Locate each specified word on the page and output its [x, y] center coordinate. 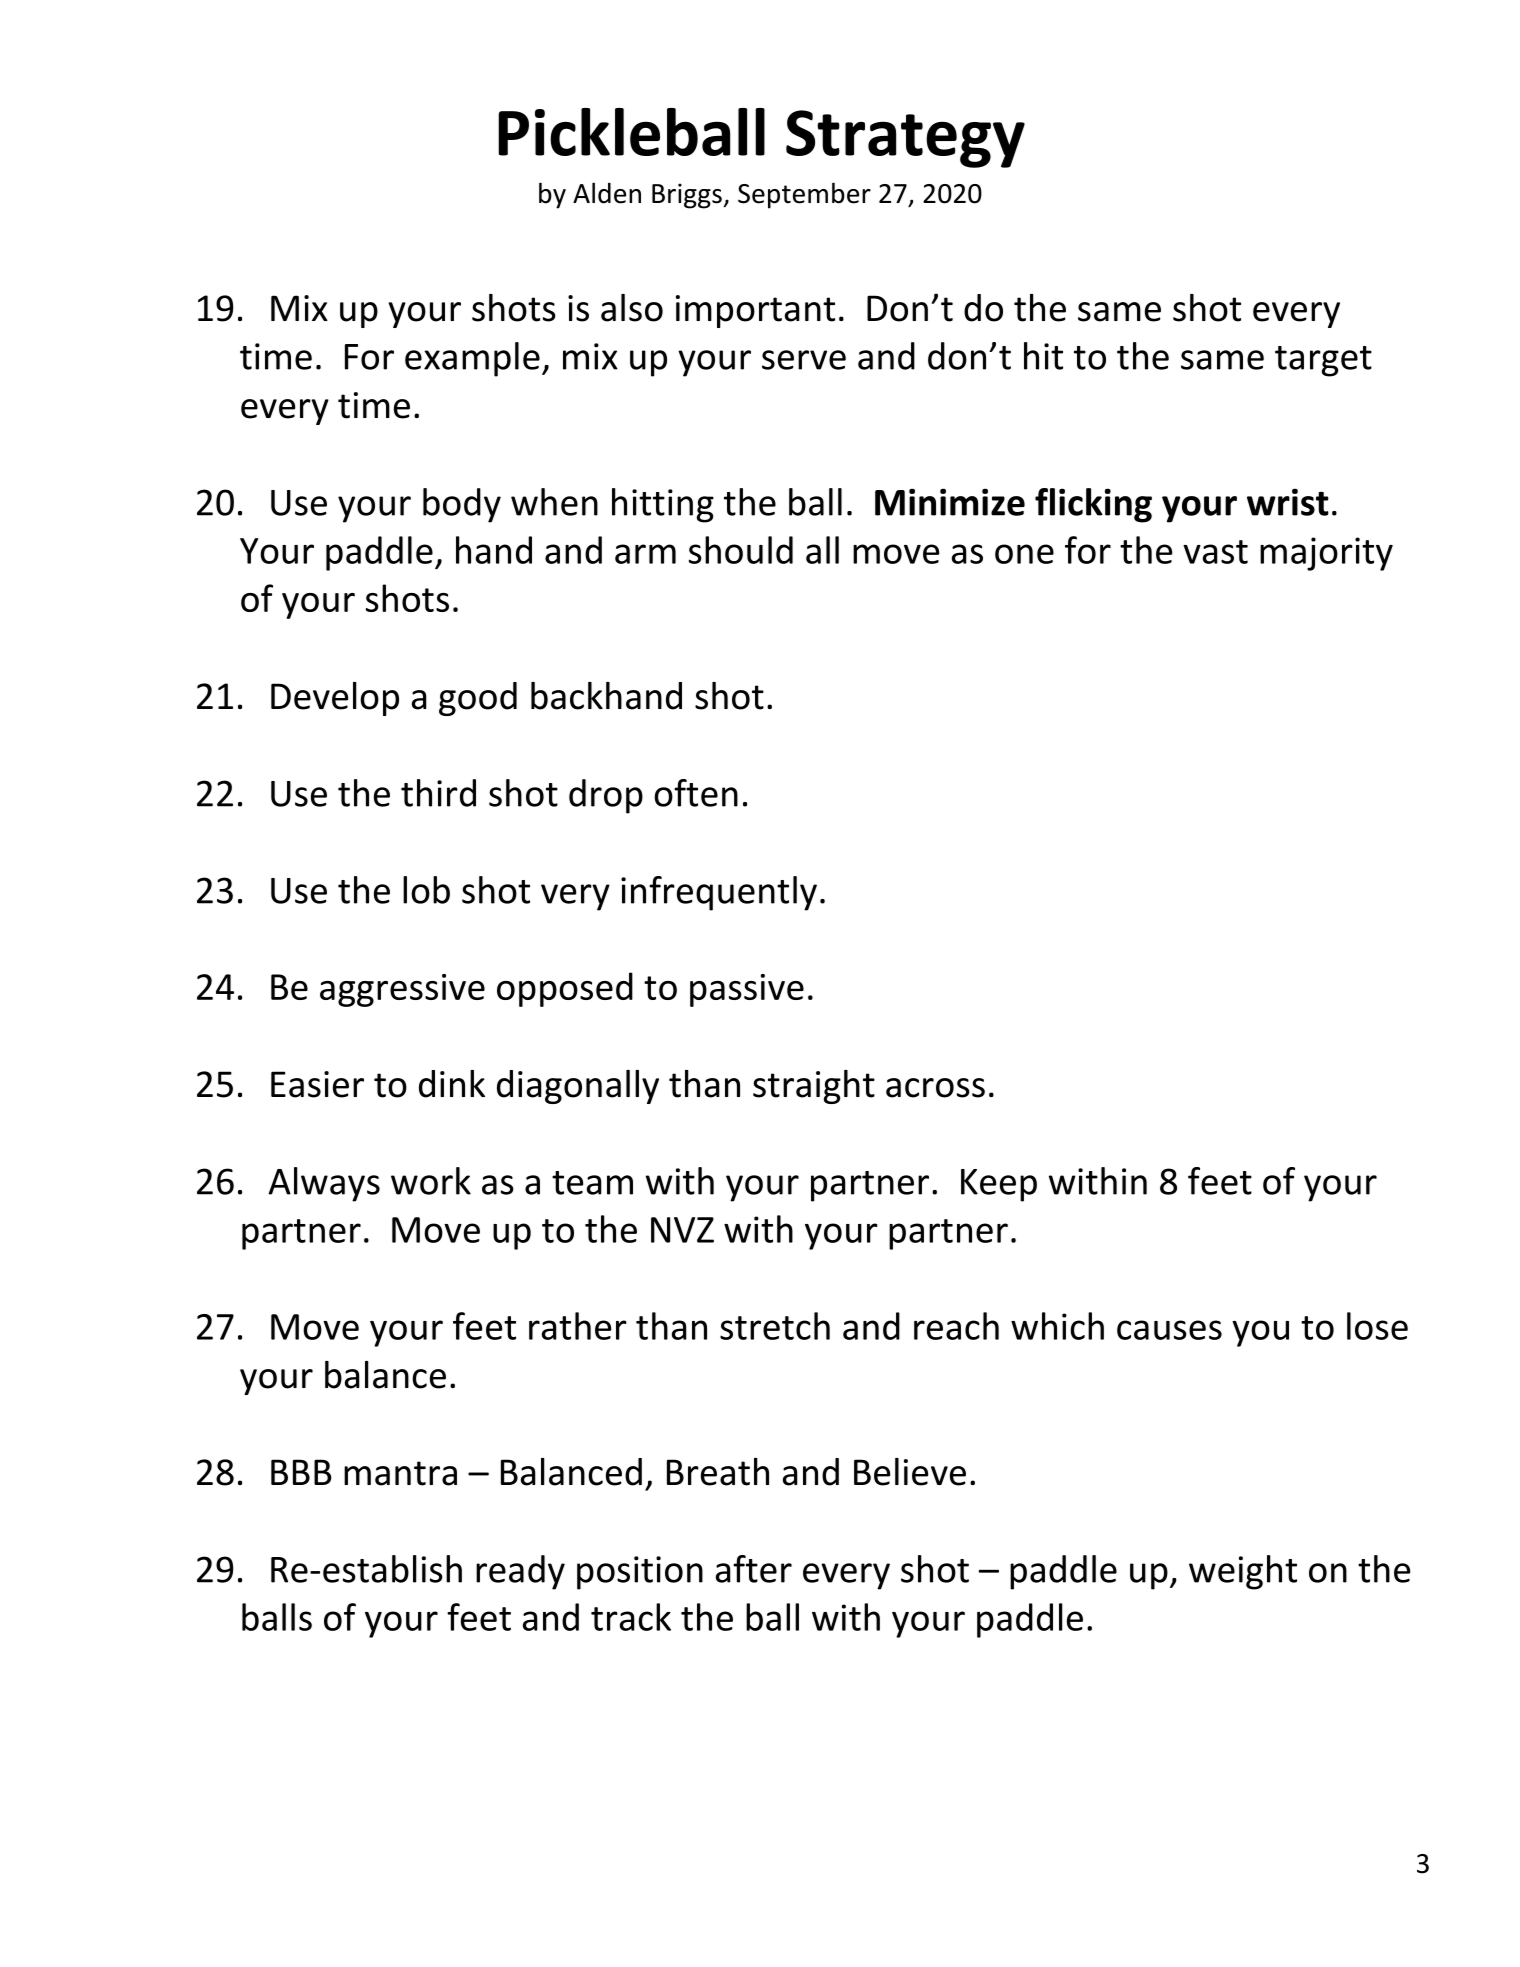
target [1323, 361]
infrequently [719, 893]
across [935, 1088]
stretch [775, 1326]
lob [426, 890]
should [741, 550]
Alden [607, 193]
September [804, 195]
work [431, 1181]
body [462, 505]
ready [520, 1572]
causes [1169, 1330]
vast [1215, 552]
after [754, 1569]
